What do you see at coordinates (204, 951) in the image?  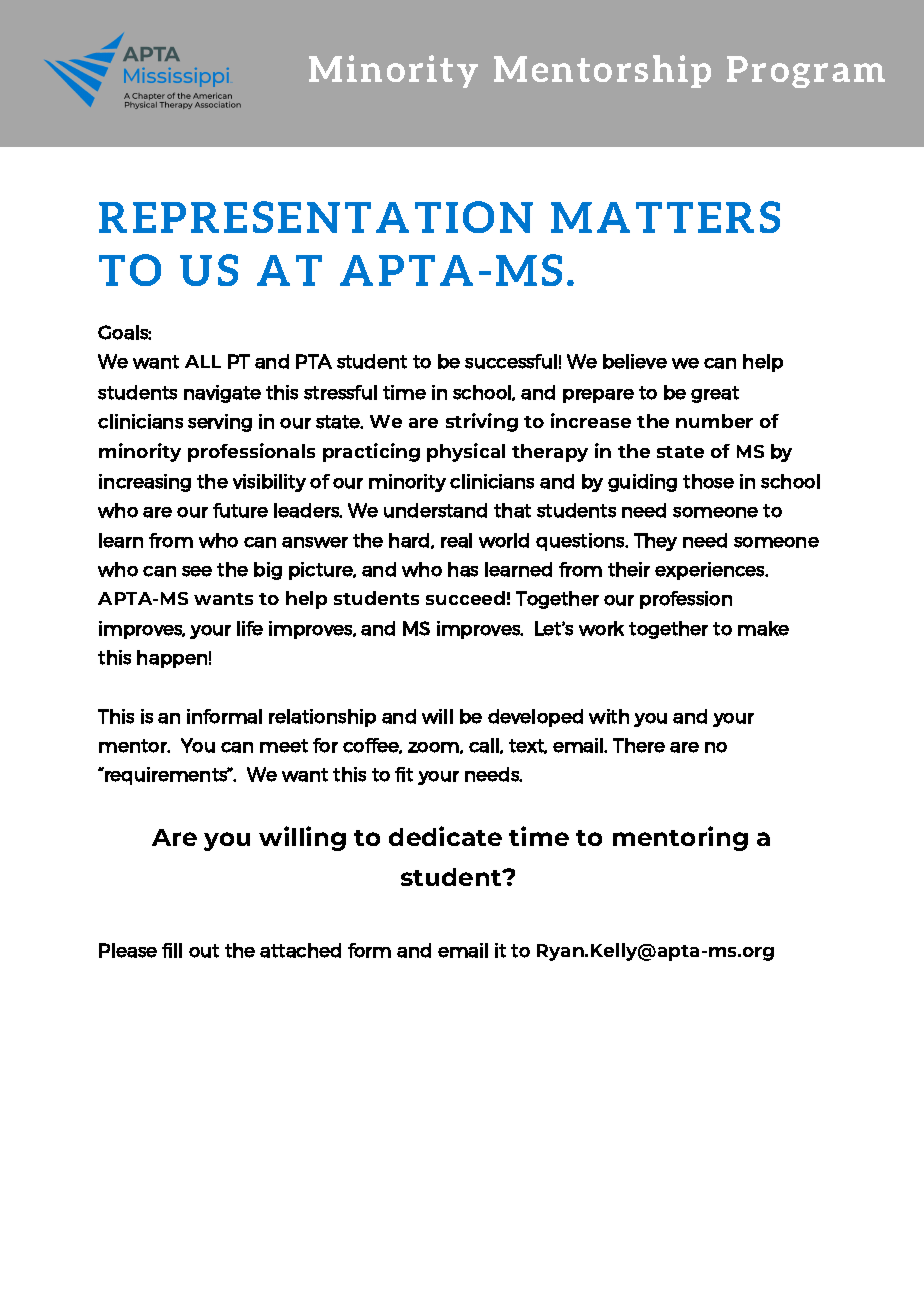 I see `out` at bounding box center [204, 951].
